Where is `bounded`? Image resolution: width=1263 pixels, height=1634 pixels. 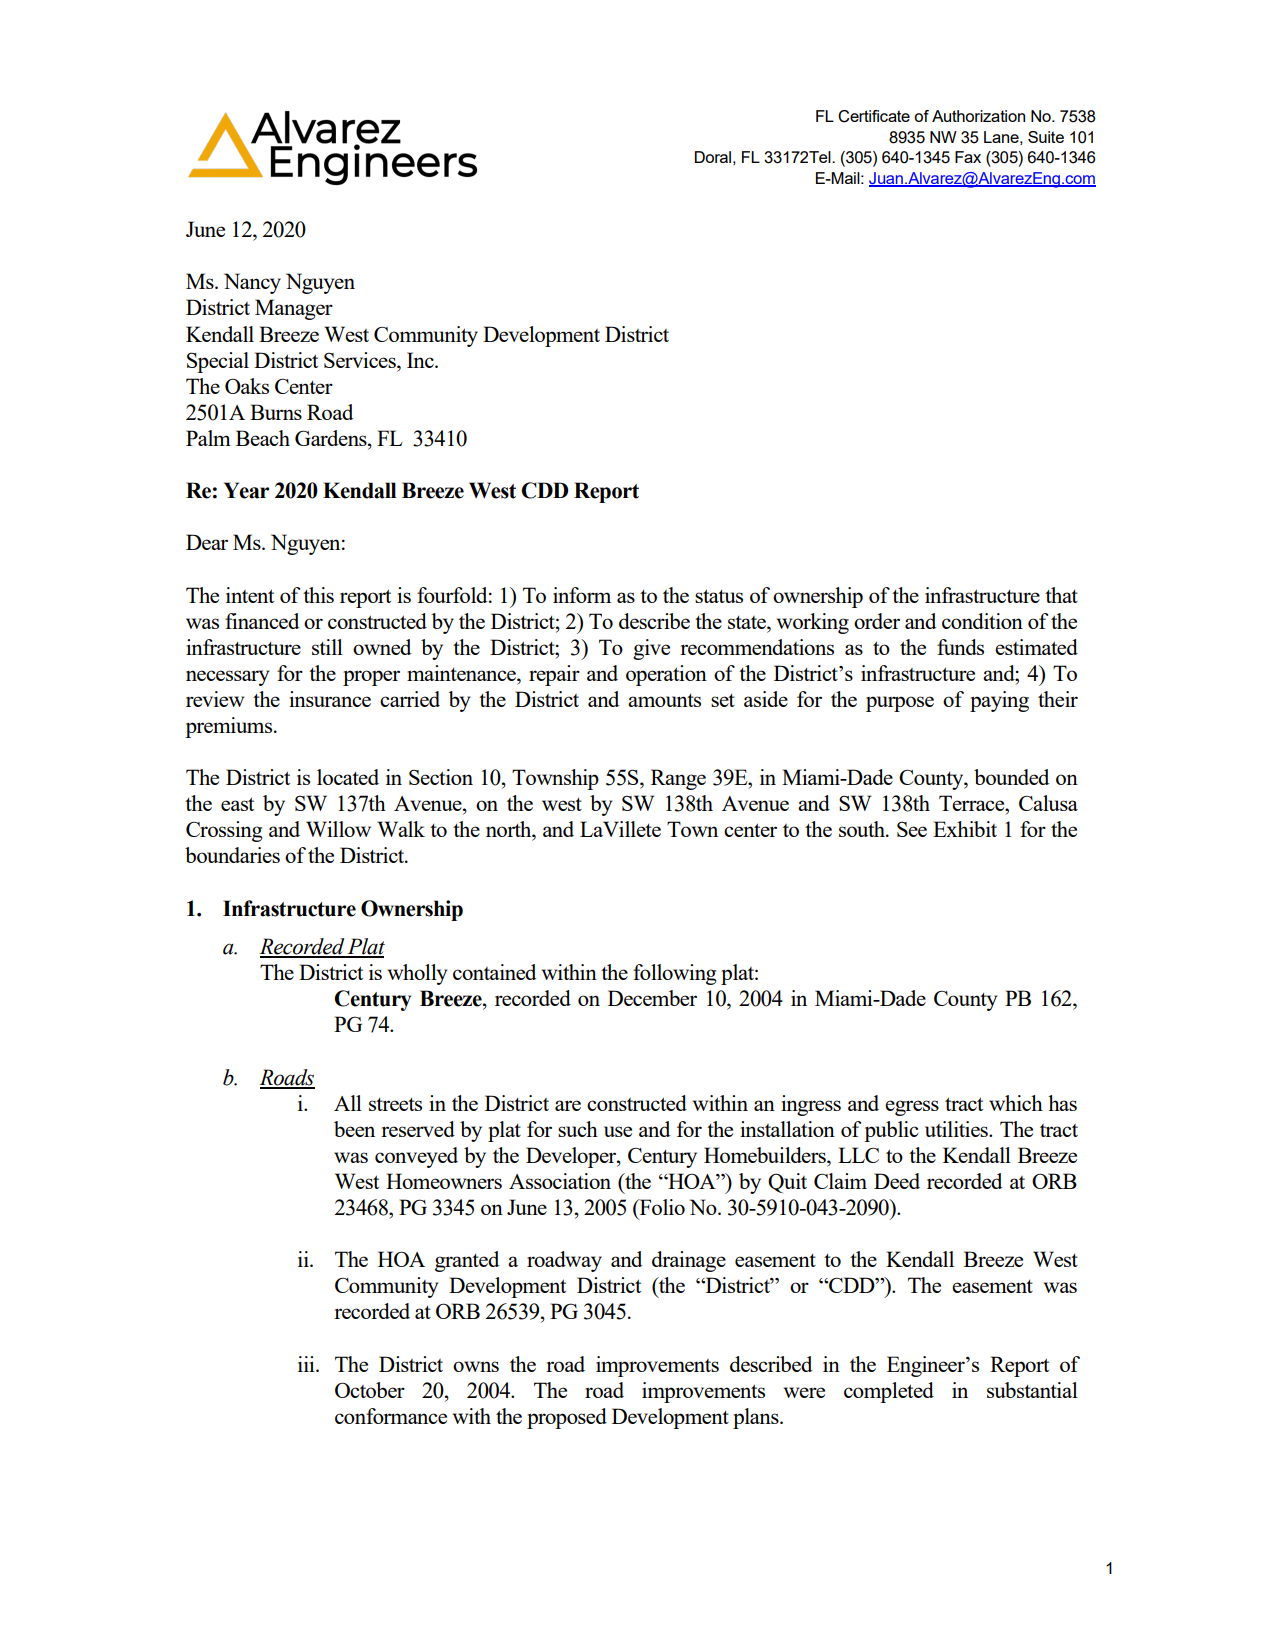
bounded is located at coordinates (1011, 777).
